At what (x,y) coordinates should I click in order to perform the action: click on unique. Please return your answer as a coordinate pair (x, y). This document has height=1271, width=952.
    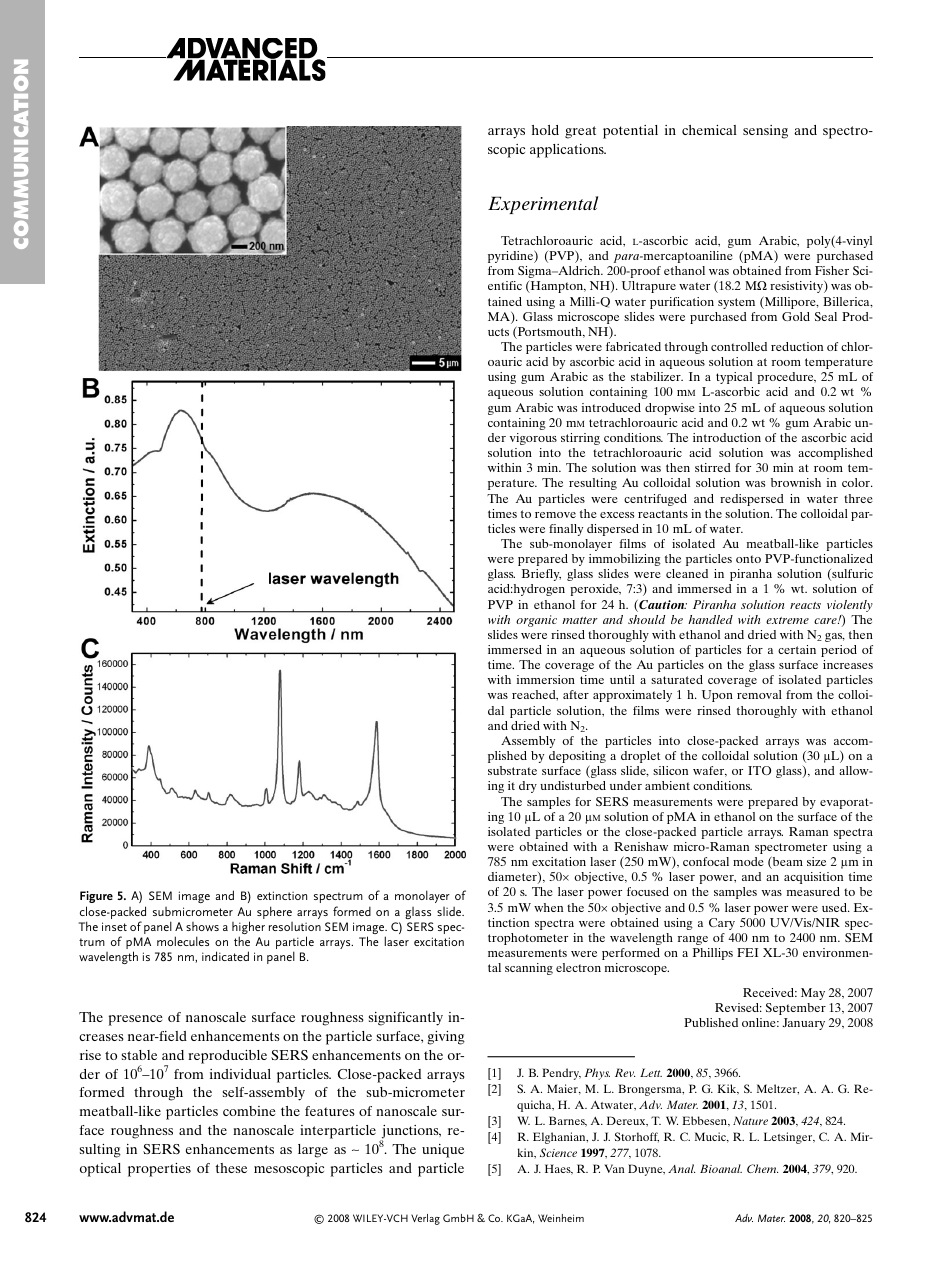
    Looking at the image, I should click on (443, 1151).
